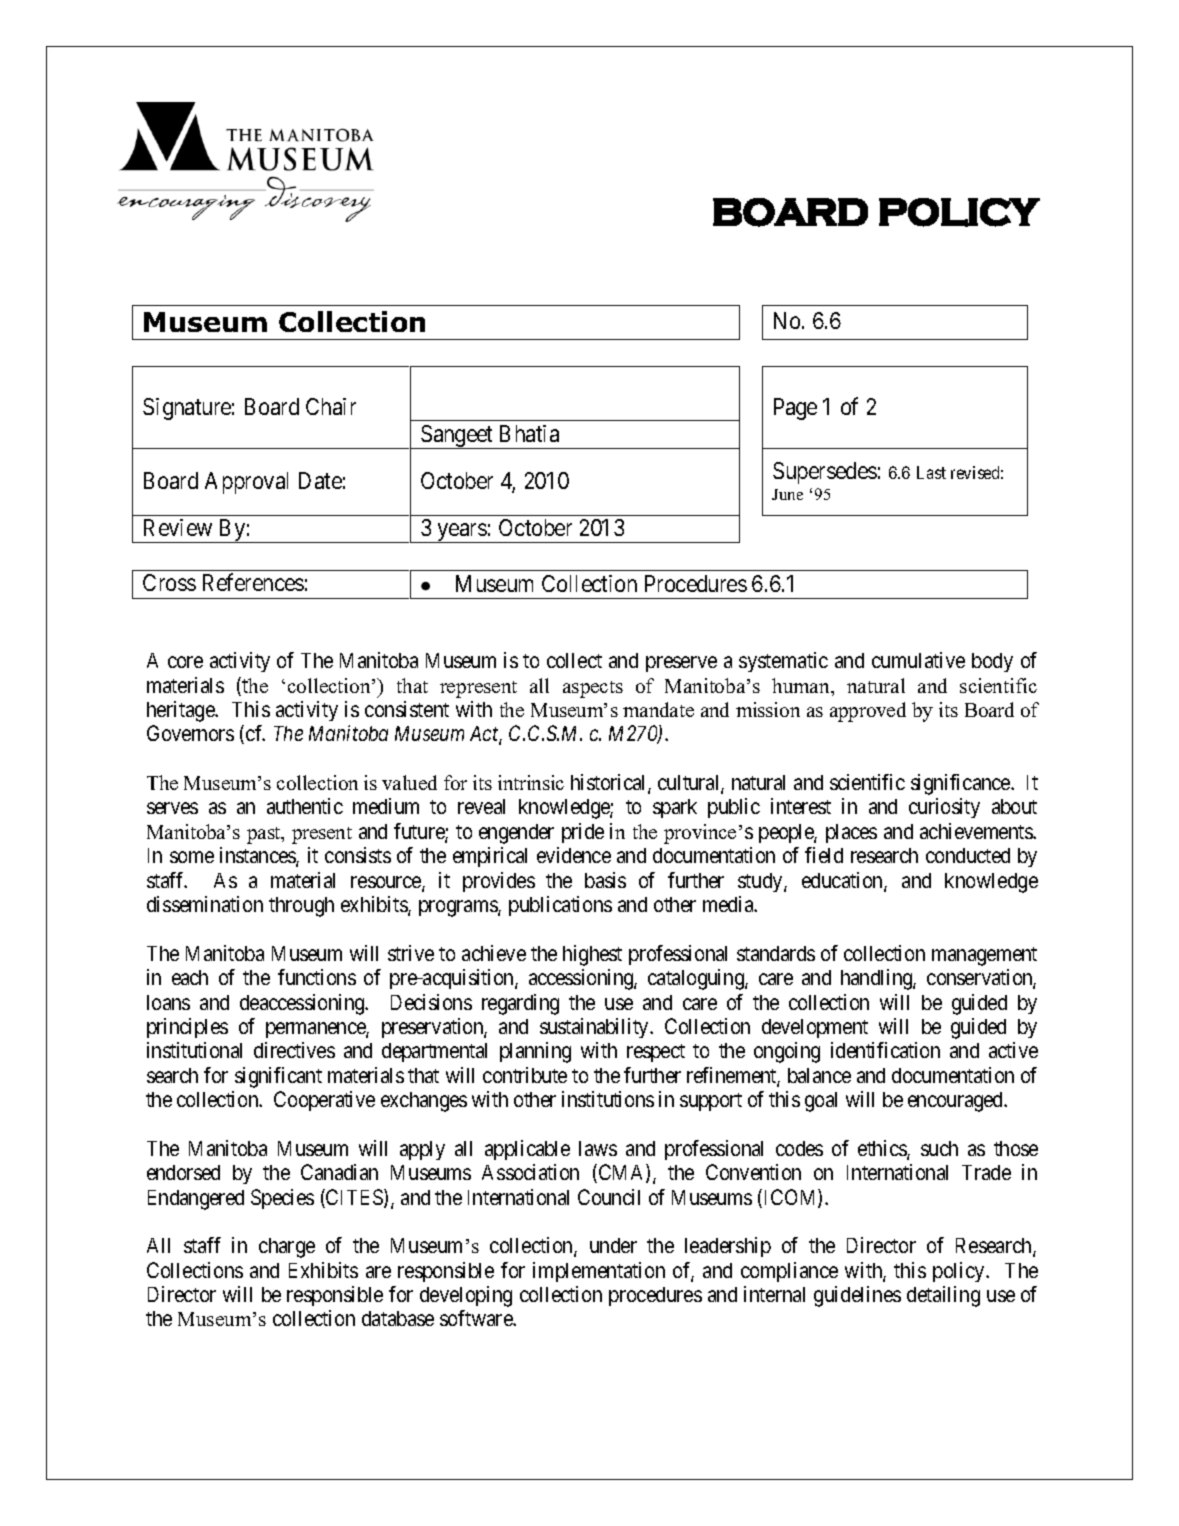  Describe the element at coordinates (931, 472) in the screenshot. I see `Last` at that location.
